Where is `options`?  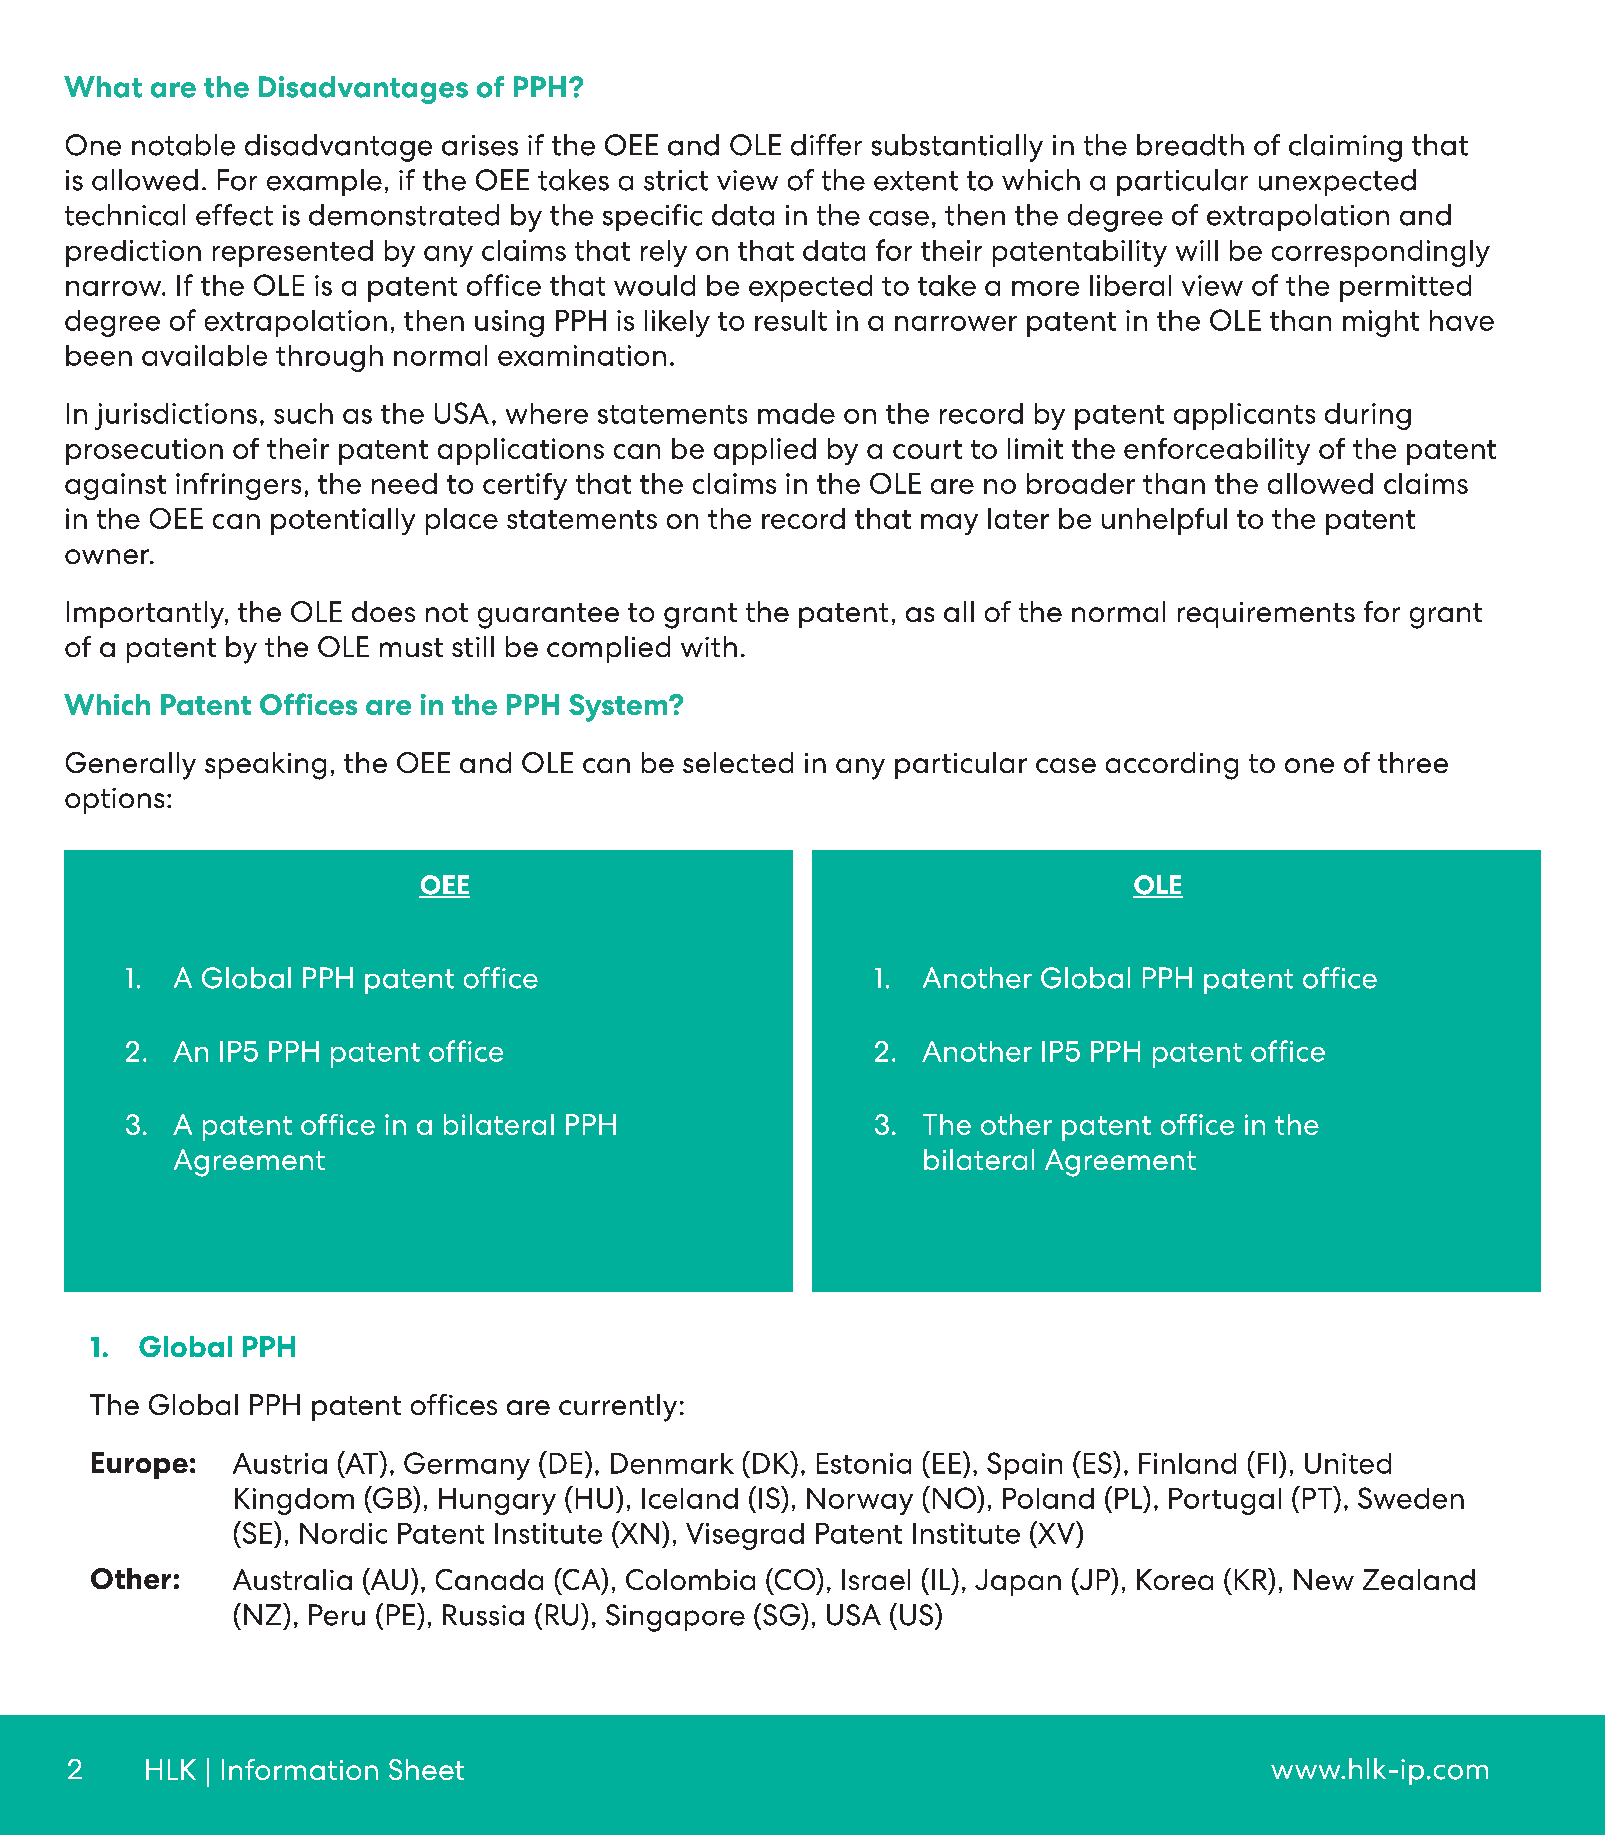
options is located at coordinates (114, 801).
